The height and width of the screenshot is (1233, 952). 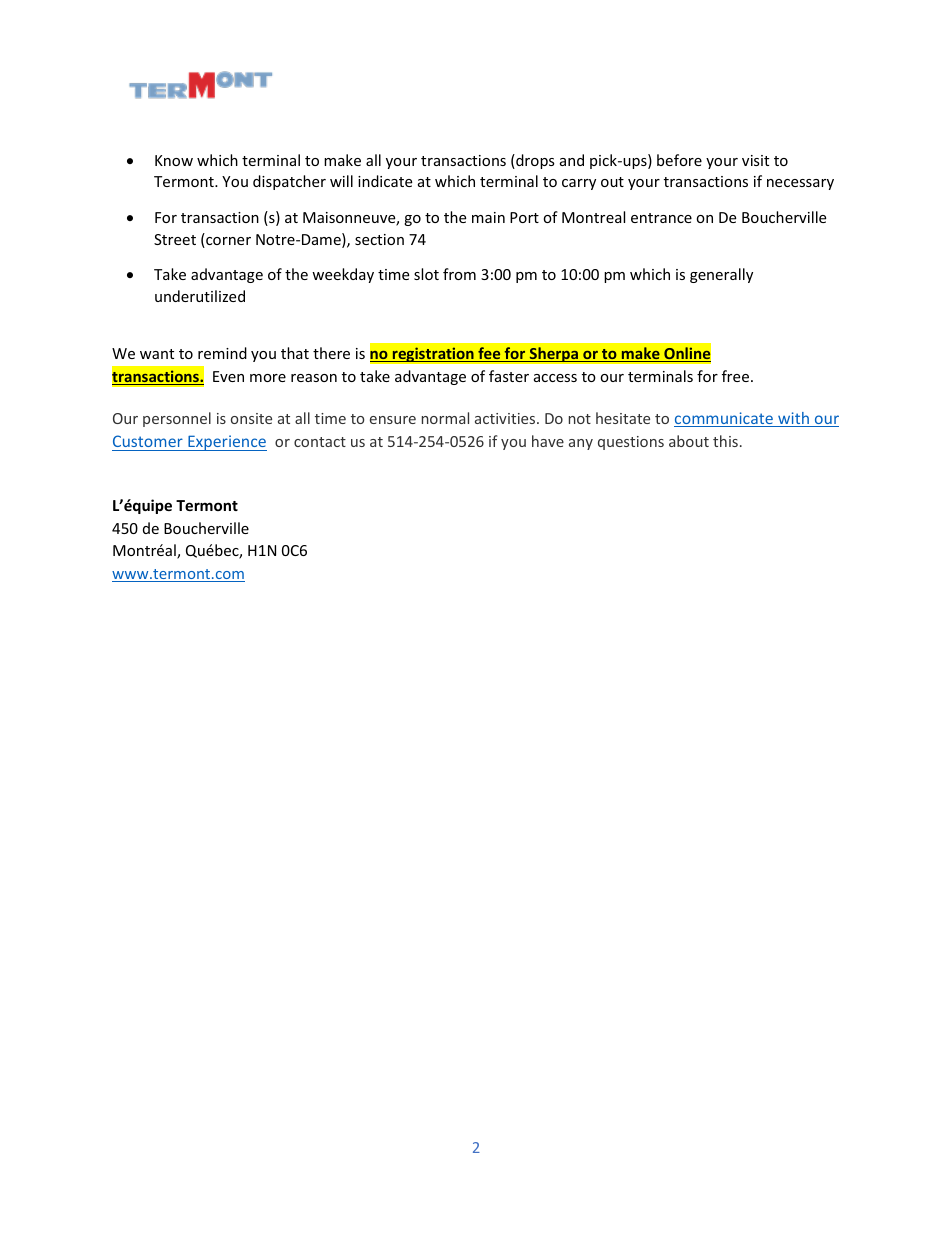 What do you see at coordinates (534, 161) in the screenshot?
I see `drops` at bounding box center [534, 161].
